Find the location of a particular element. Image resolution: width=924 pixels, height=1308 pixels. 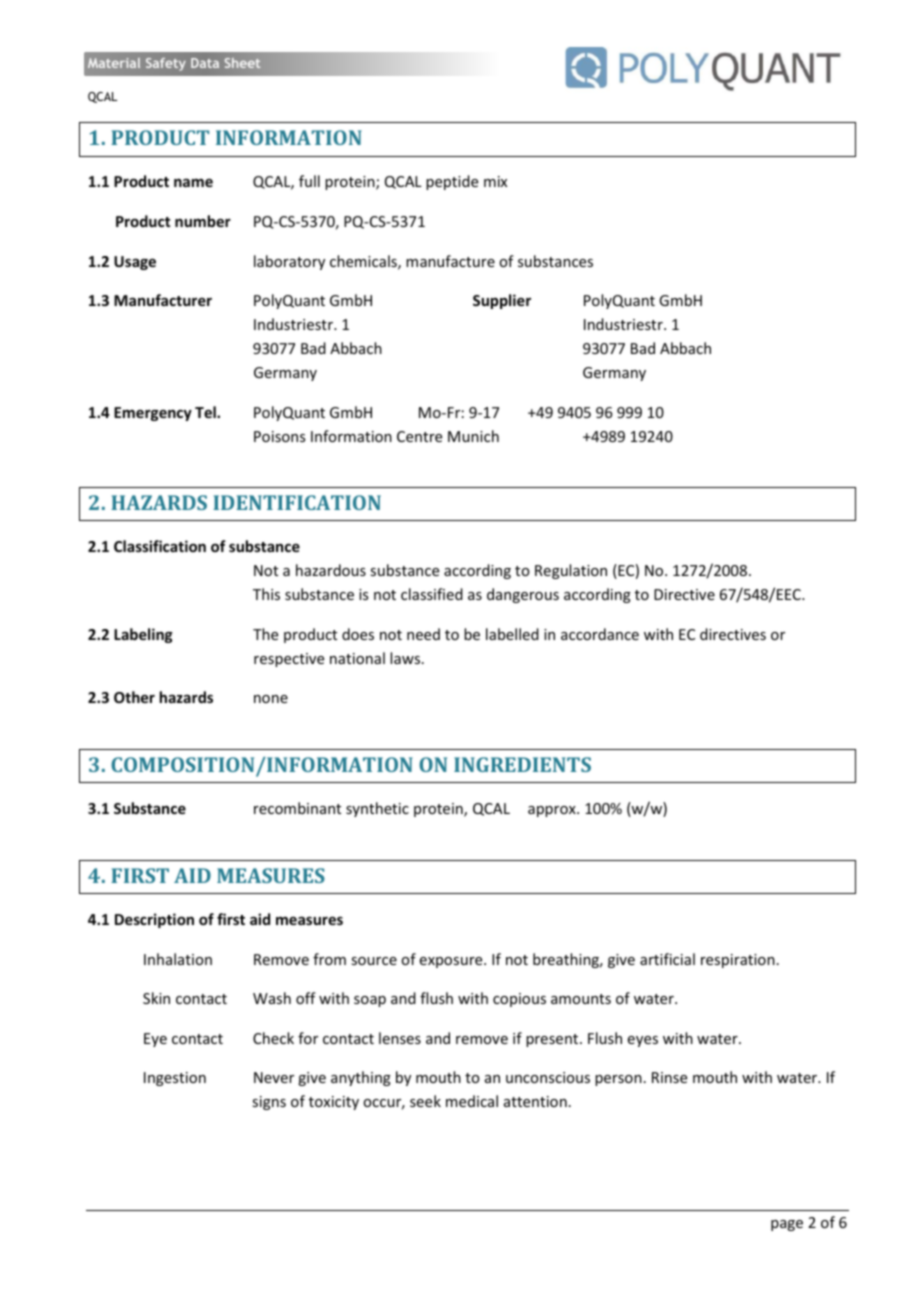

Munich is located at coordinates (473, 436).
